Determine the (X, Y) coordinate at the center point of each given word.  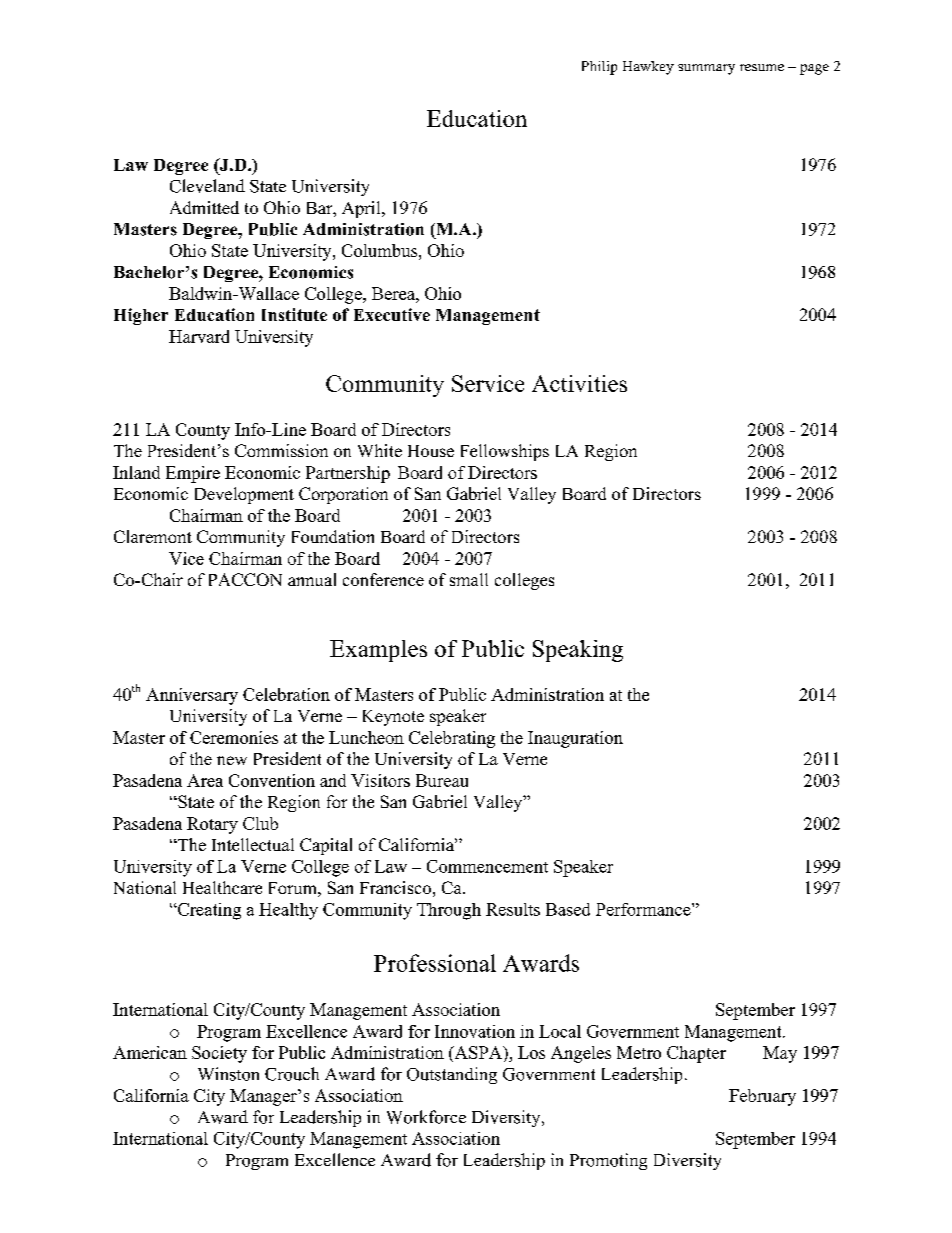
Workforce (426, 1117)
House (431, 451)
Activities (579, 383)
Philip (599, 68)
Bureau (442, 780)
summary (706, 69)
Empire (193, 474)
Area (205, 780)
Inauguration (575, 739)
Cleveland (207, 186)
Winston (228, 1074)
